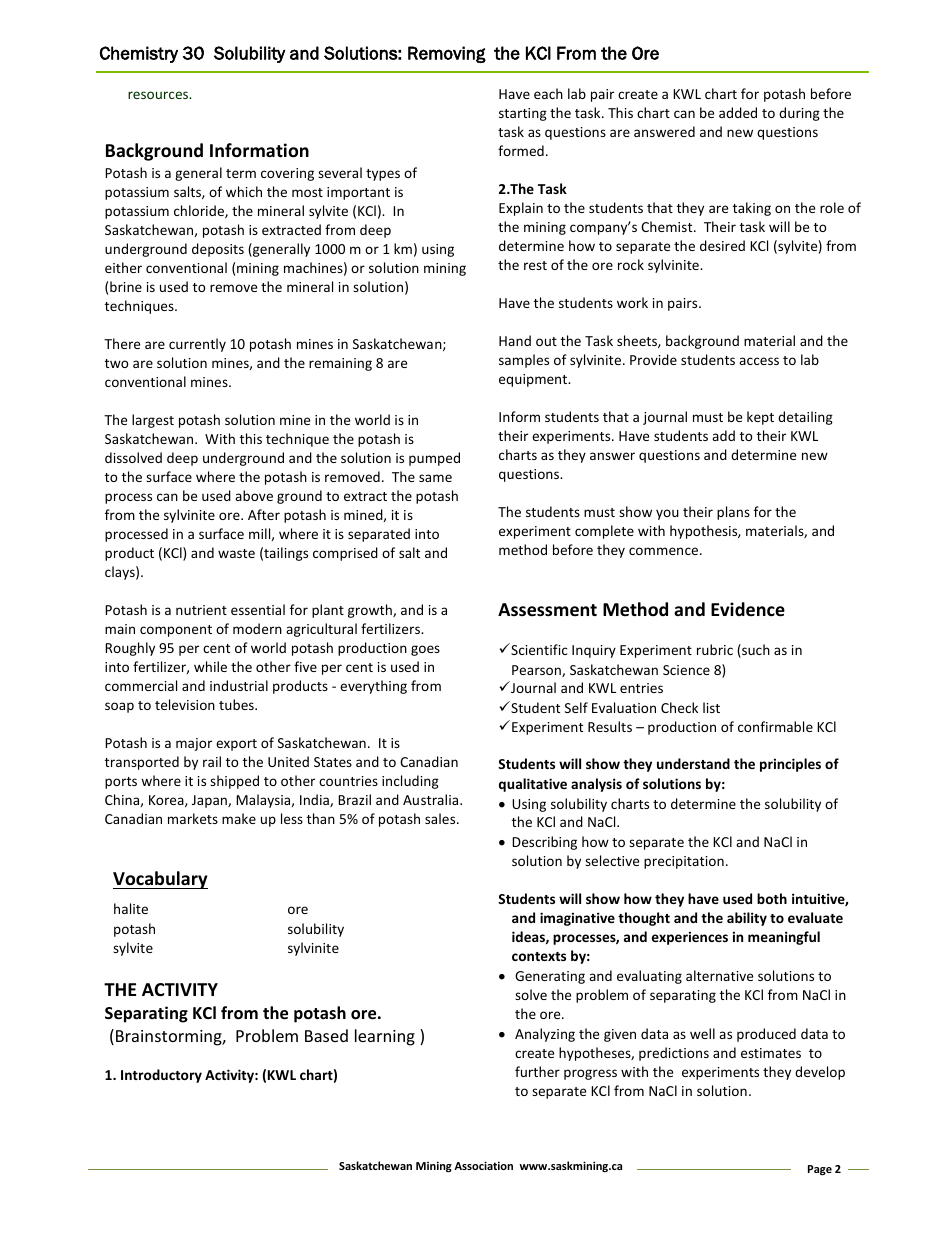 The width and height of the page is (952, 1233). I want to click on Evidence, so click(748, 609).
